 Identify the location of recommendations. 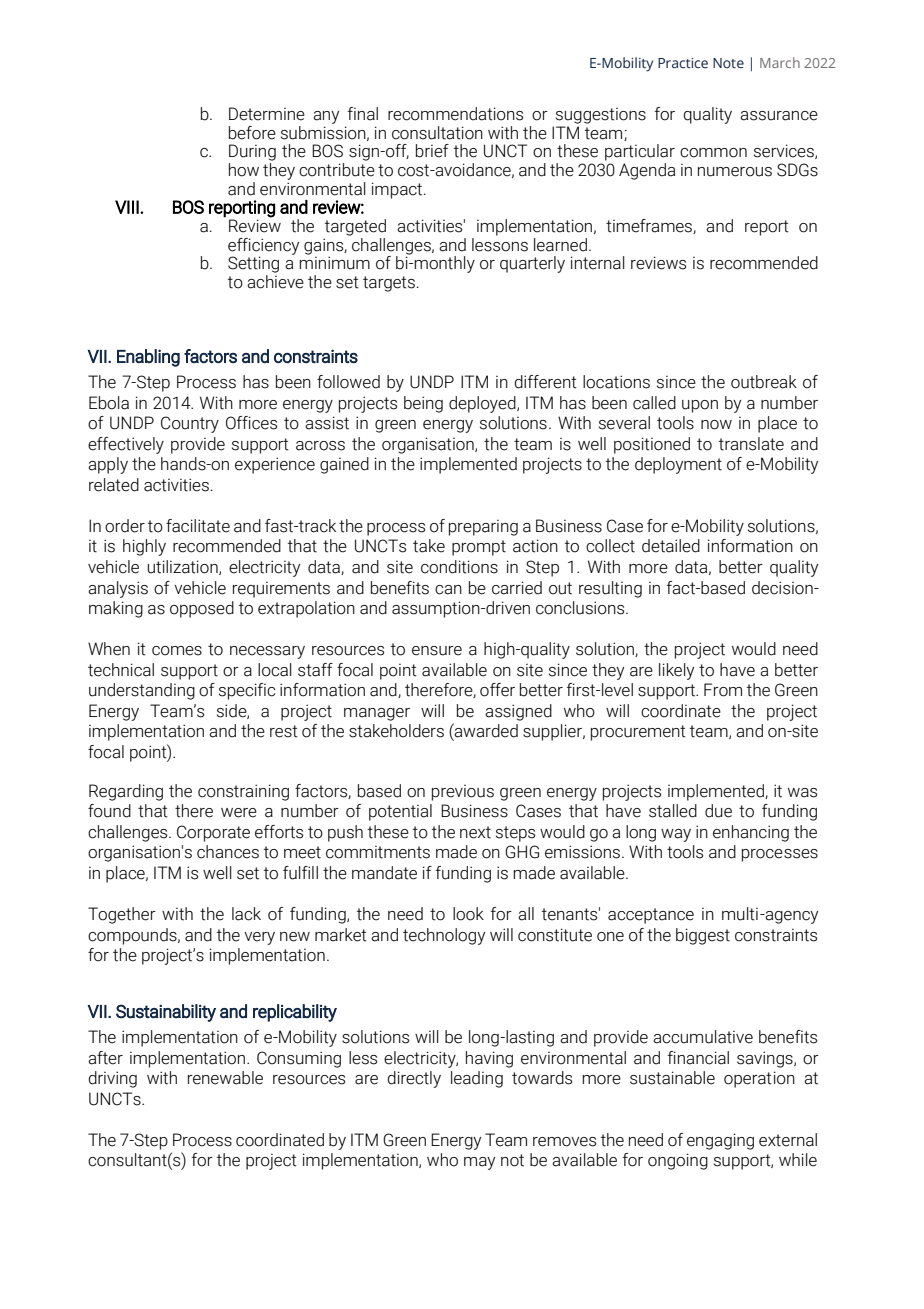
(455, 114).
